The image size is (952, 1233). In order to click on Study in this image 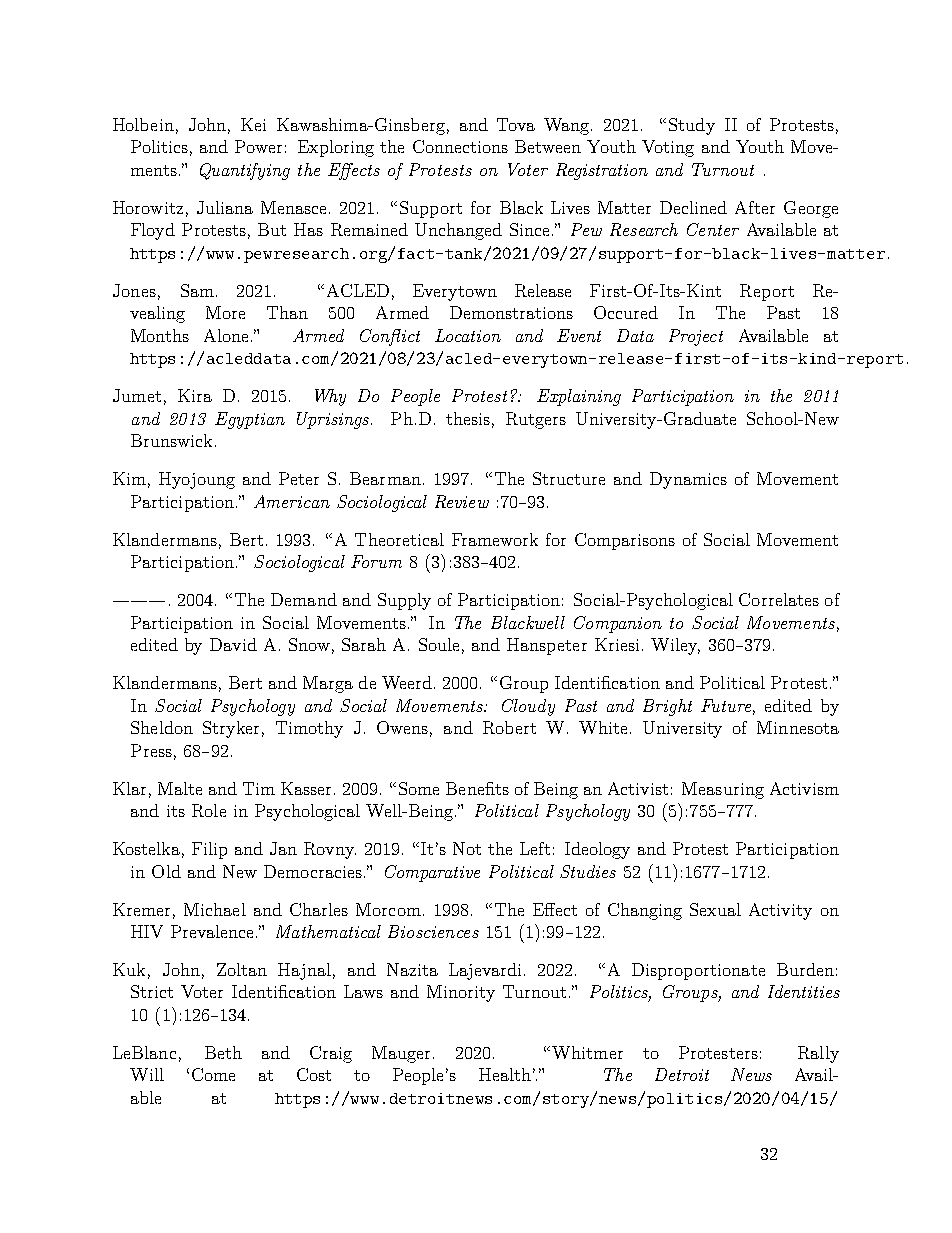, I will do `click(692, 126)`.
